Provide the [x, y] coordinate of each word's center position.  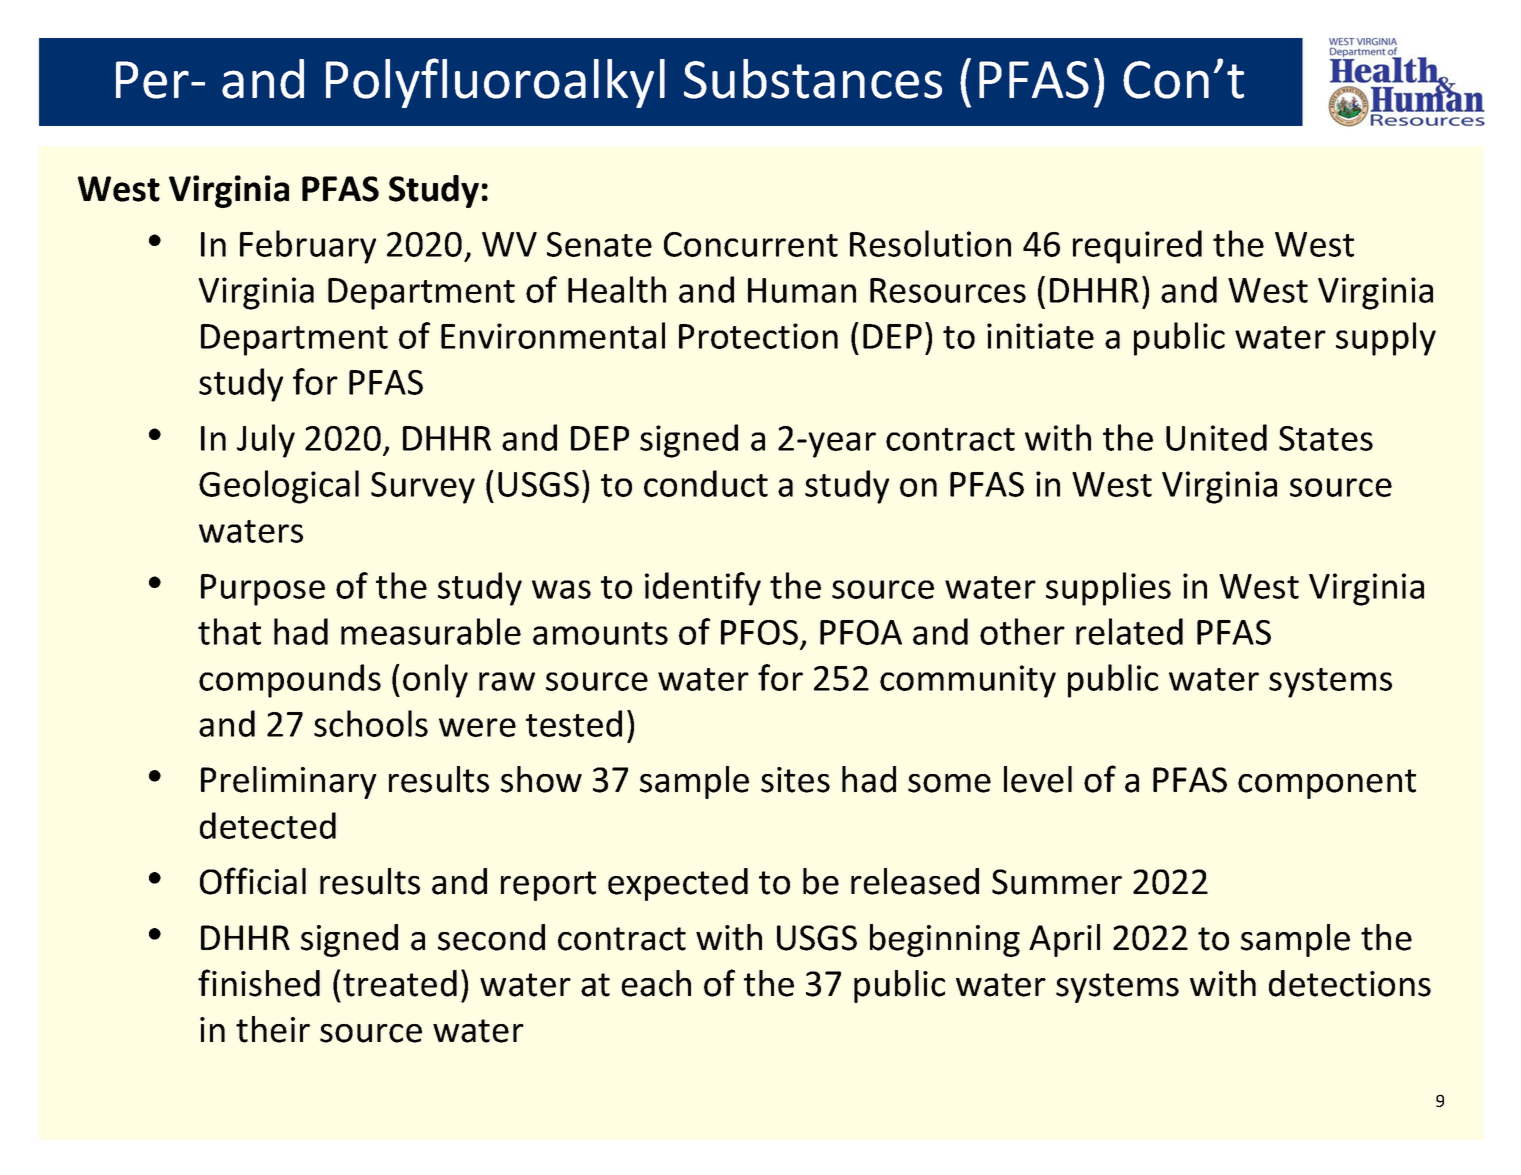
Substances [813, 79]
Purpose [263, 590]
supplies [1108, 589]
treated [400, 983]
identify [703, 589]
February [308, 247]
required [1137, 247]
